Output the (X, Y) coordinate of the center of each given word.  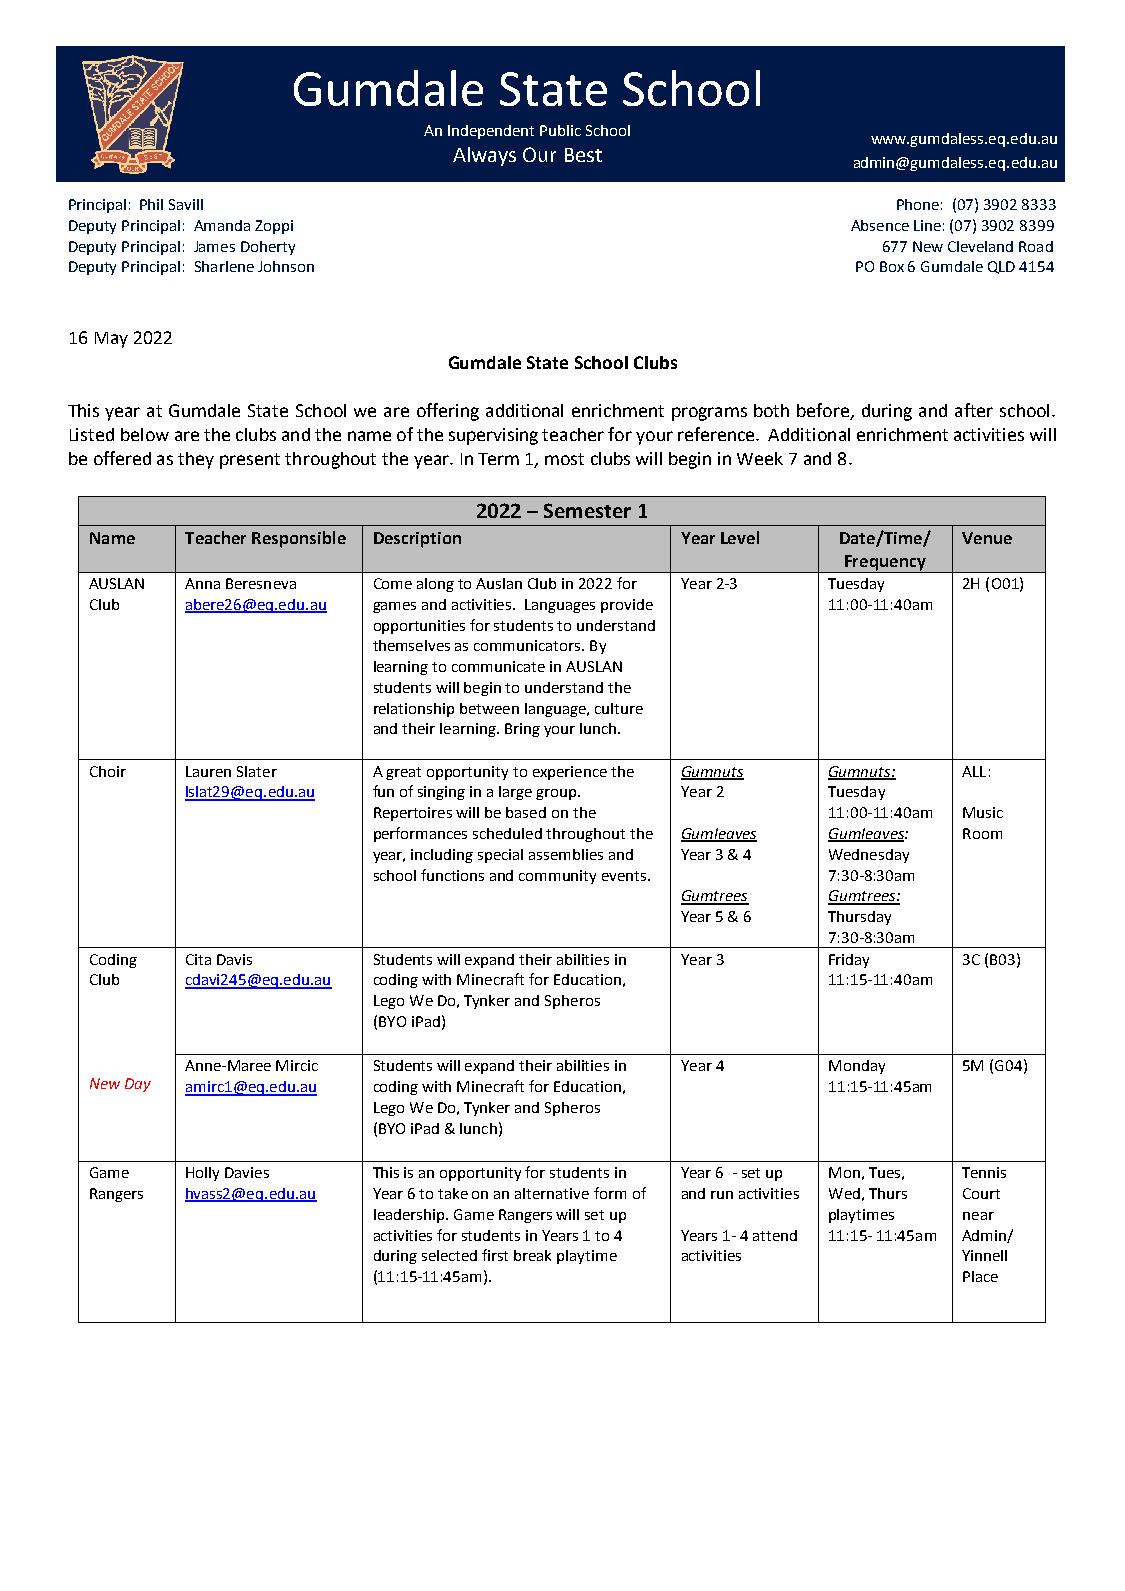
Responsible (299, 539)
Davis (234, 959)
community (557, 877)
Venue (987, 538)
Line (927, 225)
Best (583, 155)
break (532, 1255)
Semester (587, 510)
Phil (151, 204)
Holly (202, 1174)
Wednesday (869, 856)
